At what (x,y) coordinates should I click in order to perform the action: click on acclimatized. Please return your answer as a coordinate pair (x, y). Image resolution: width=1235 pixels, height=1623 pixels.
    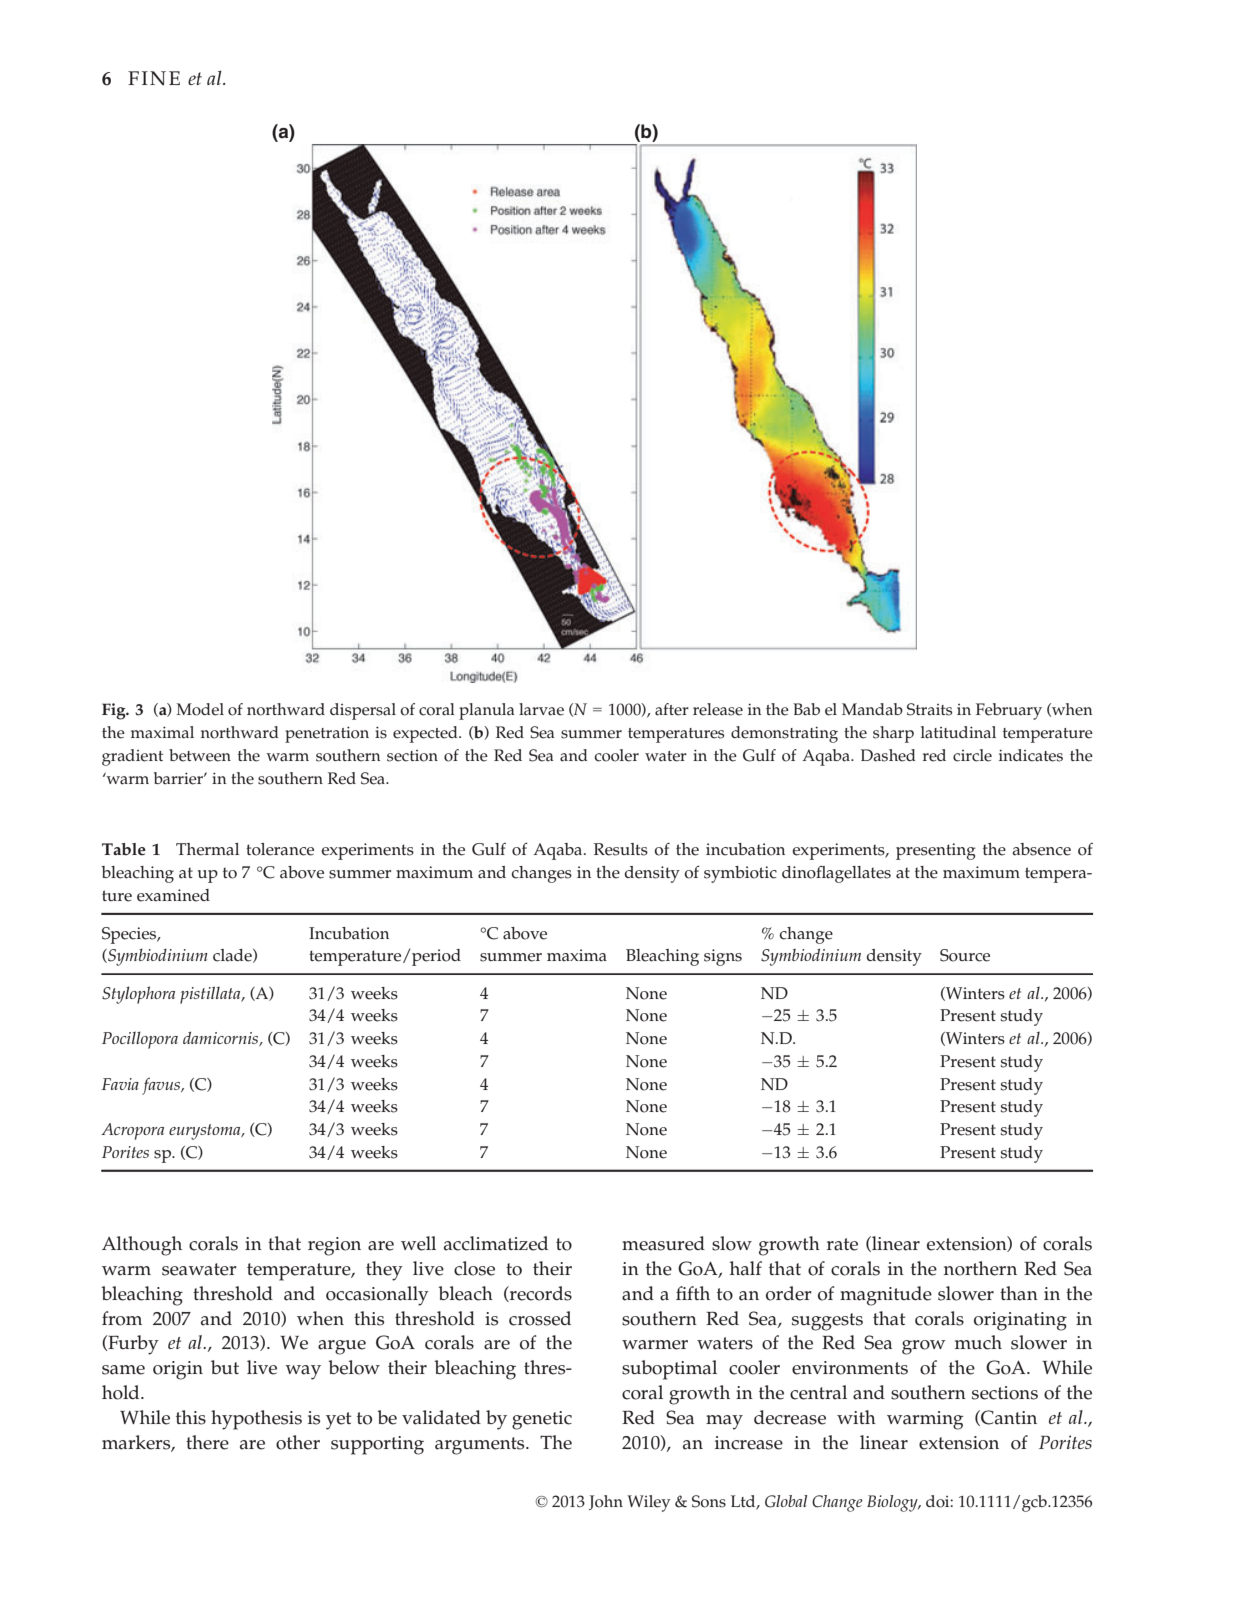
    Looking at the image, I should click on (496, 1243).
